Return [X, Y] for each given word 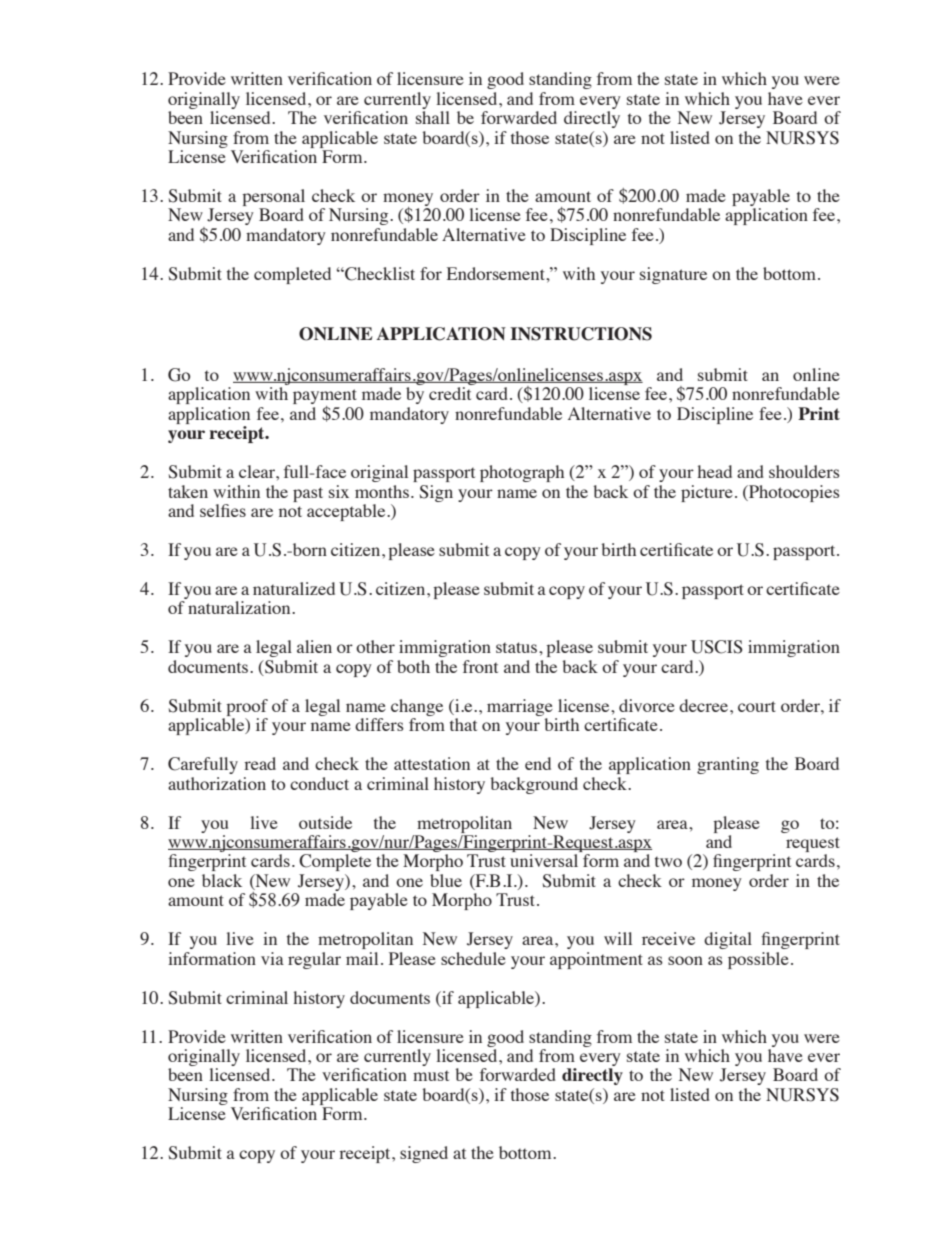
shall [433, 117]
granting [728, 765]
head [714, 471]
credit [450, 393]
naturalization [240, 607]
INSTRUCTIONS [581, 334]
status [518, 647]
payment [325, 398]
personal [273, 197]
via [272, 958]
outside [325, 822]
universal [544, 860]
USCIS [717, 647]
